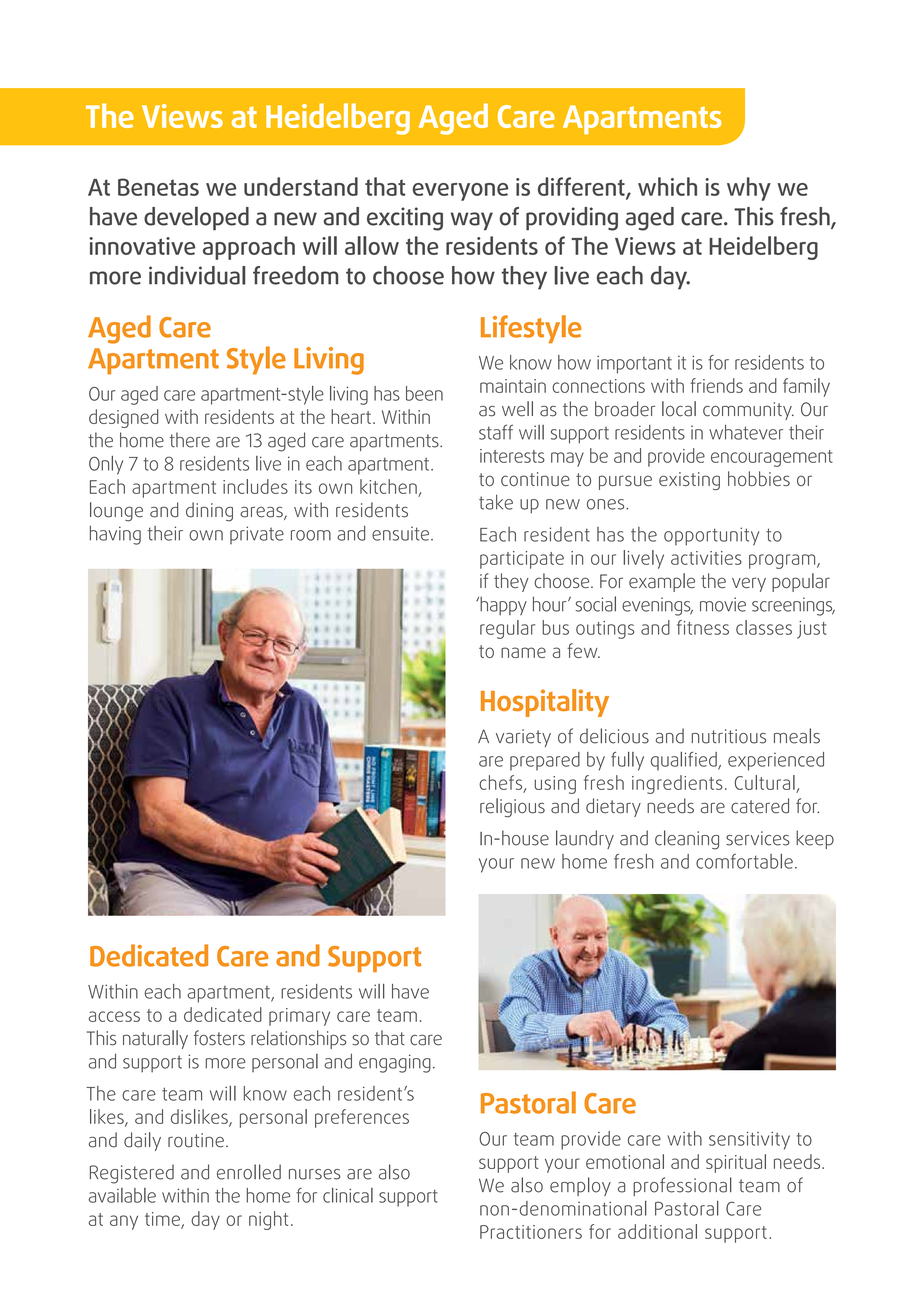  Describe the element at coordinates (736, 1163) in the screenshot. I see `spiritual` at that location.
